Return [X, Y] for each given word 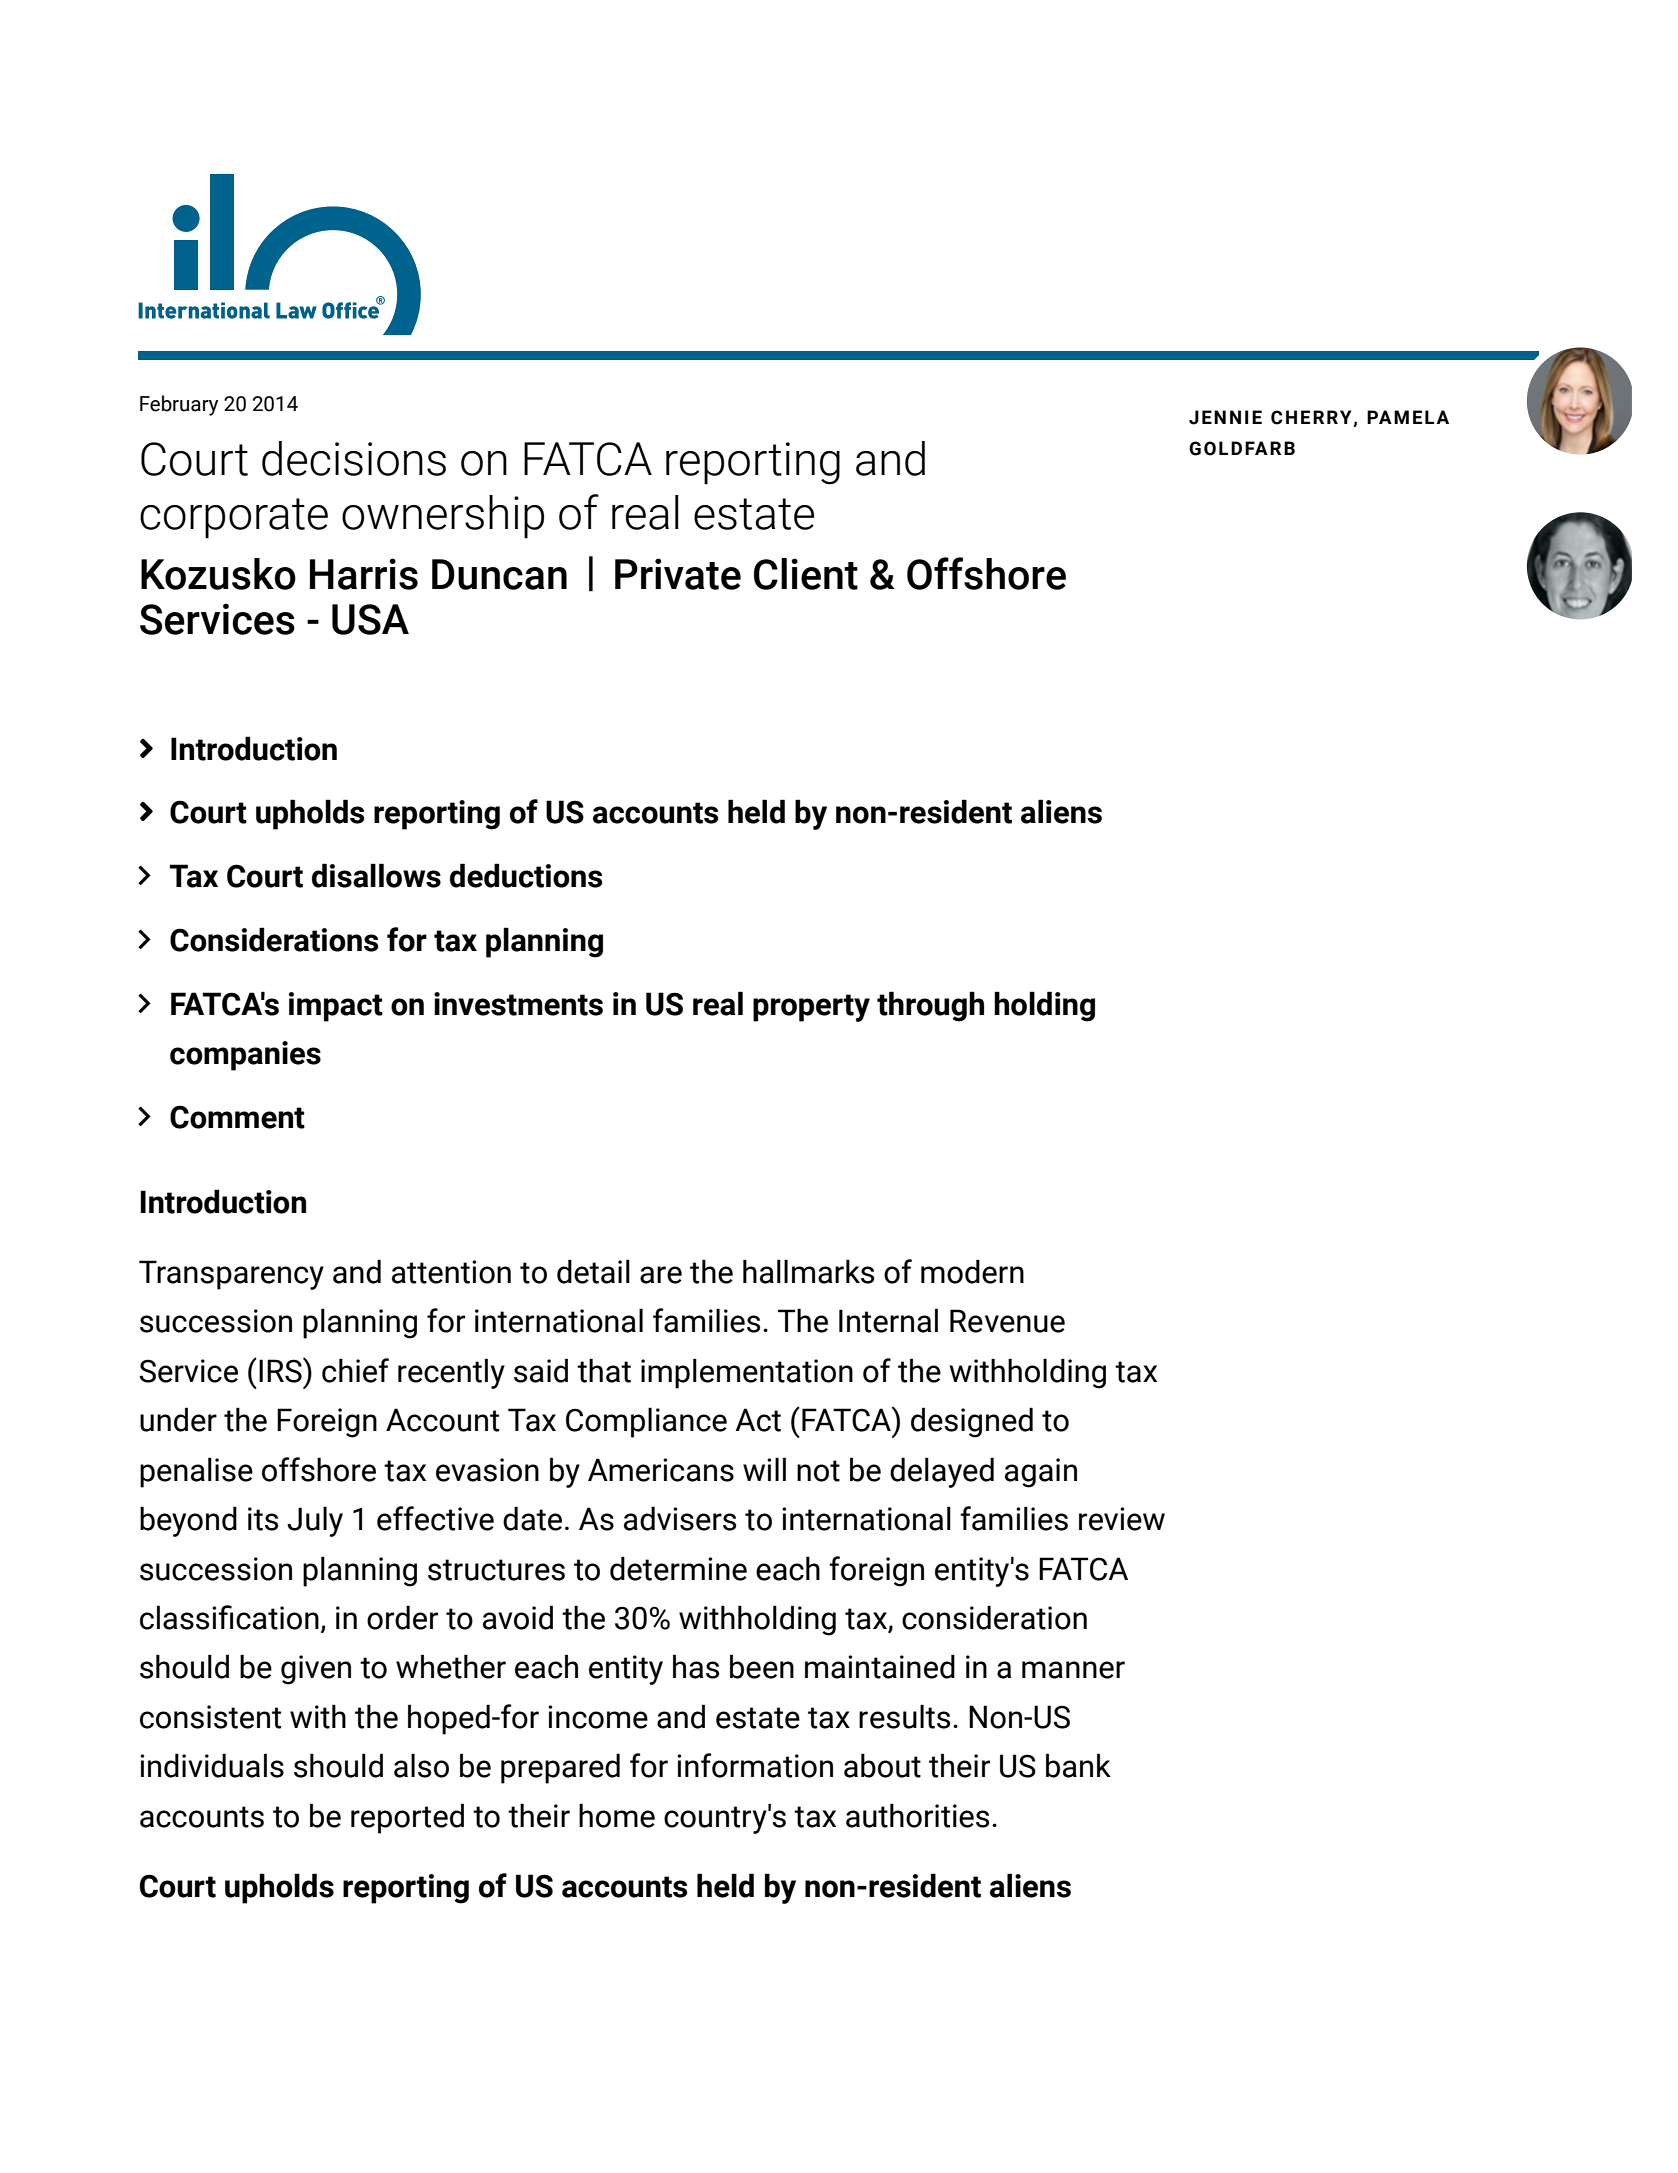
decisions [354, 458]
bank [1078, 1765]
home [617, 1815]
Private [678, 574]
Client [806, 574]
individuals [212, 1765]
